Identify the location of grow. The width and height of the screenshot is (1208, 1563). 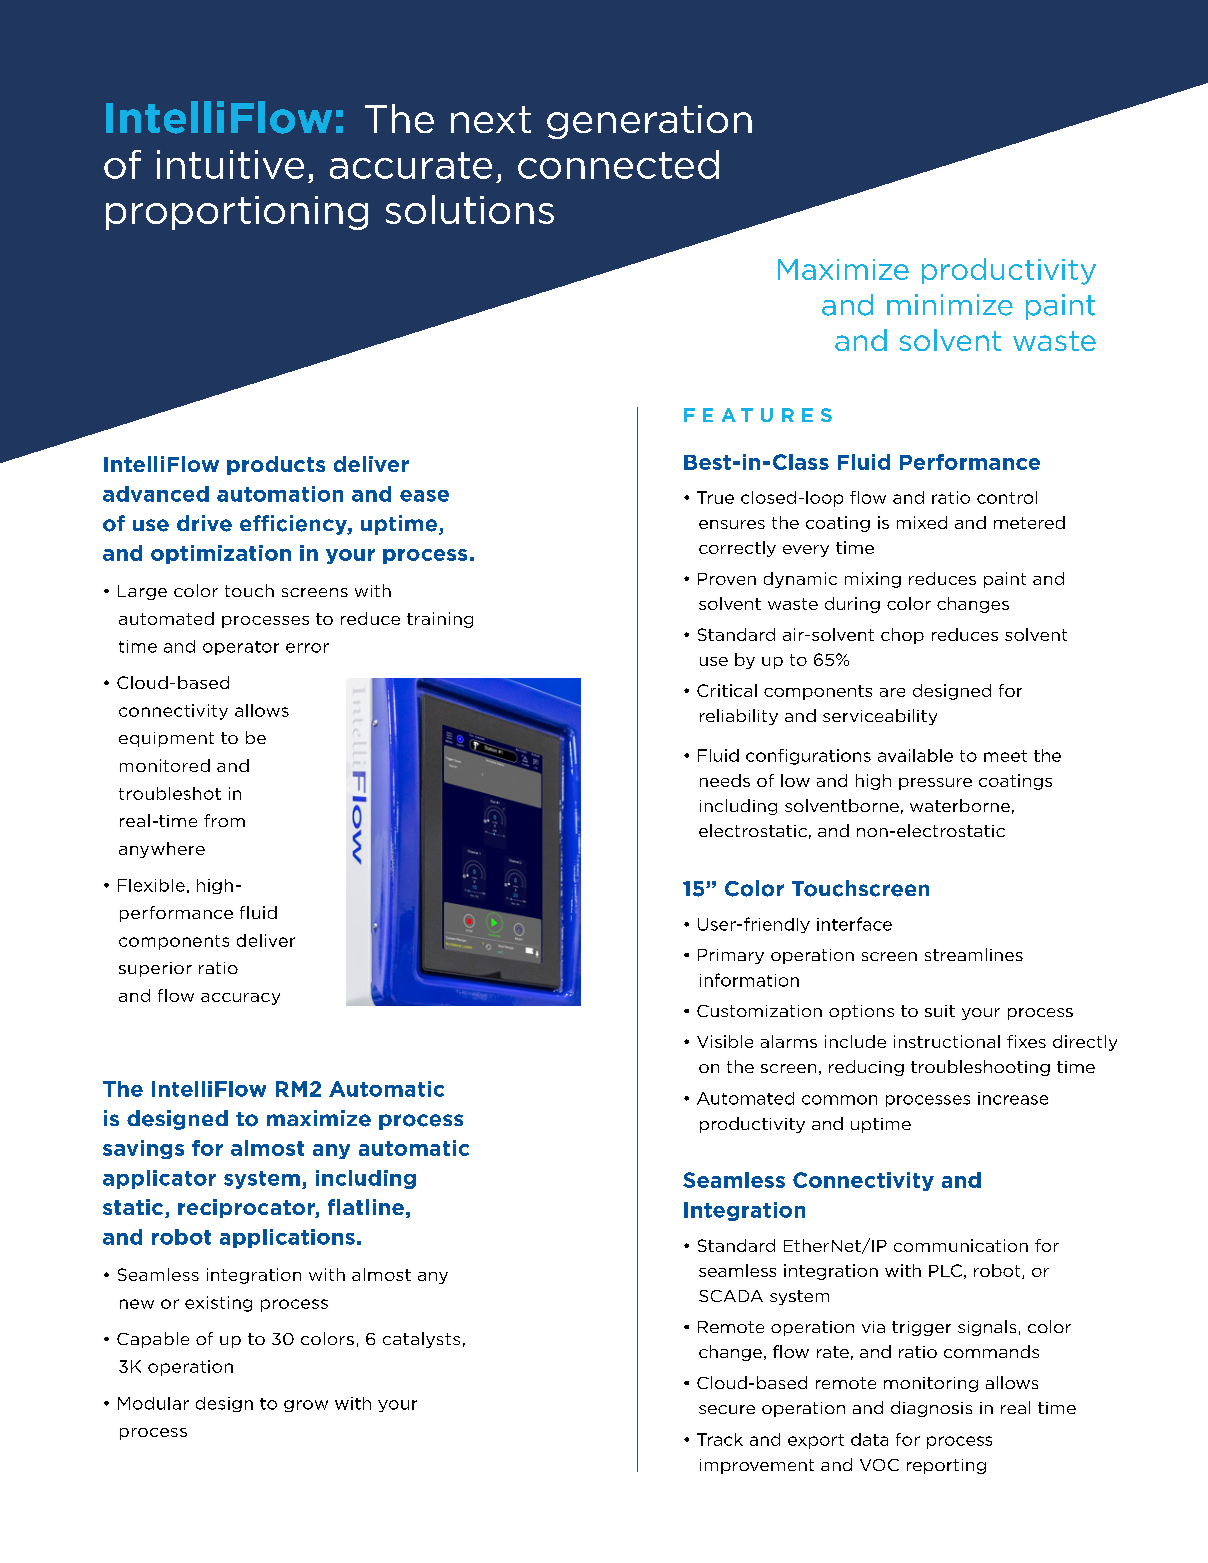
(306, 1406).
